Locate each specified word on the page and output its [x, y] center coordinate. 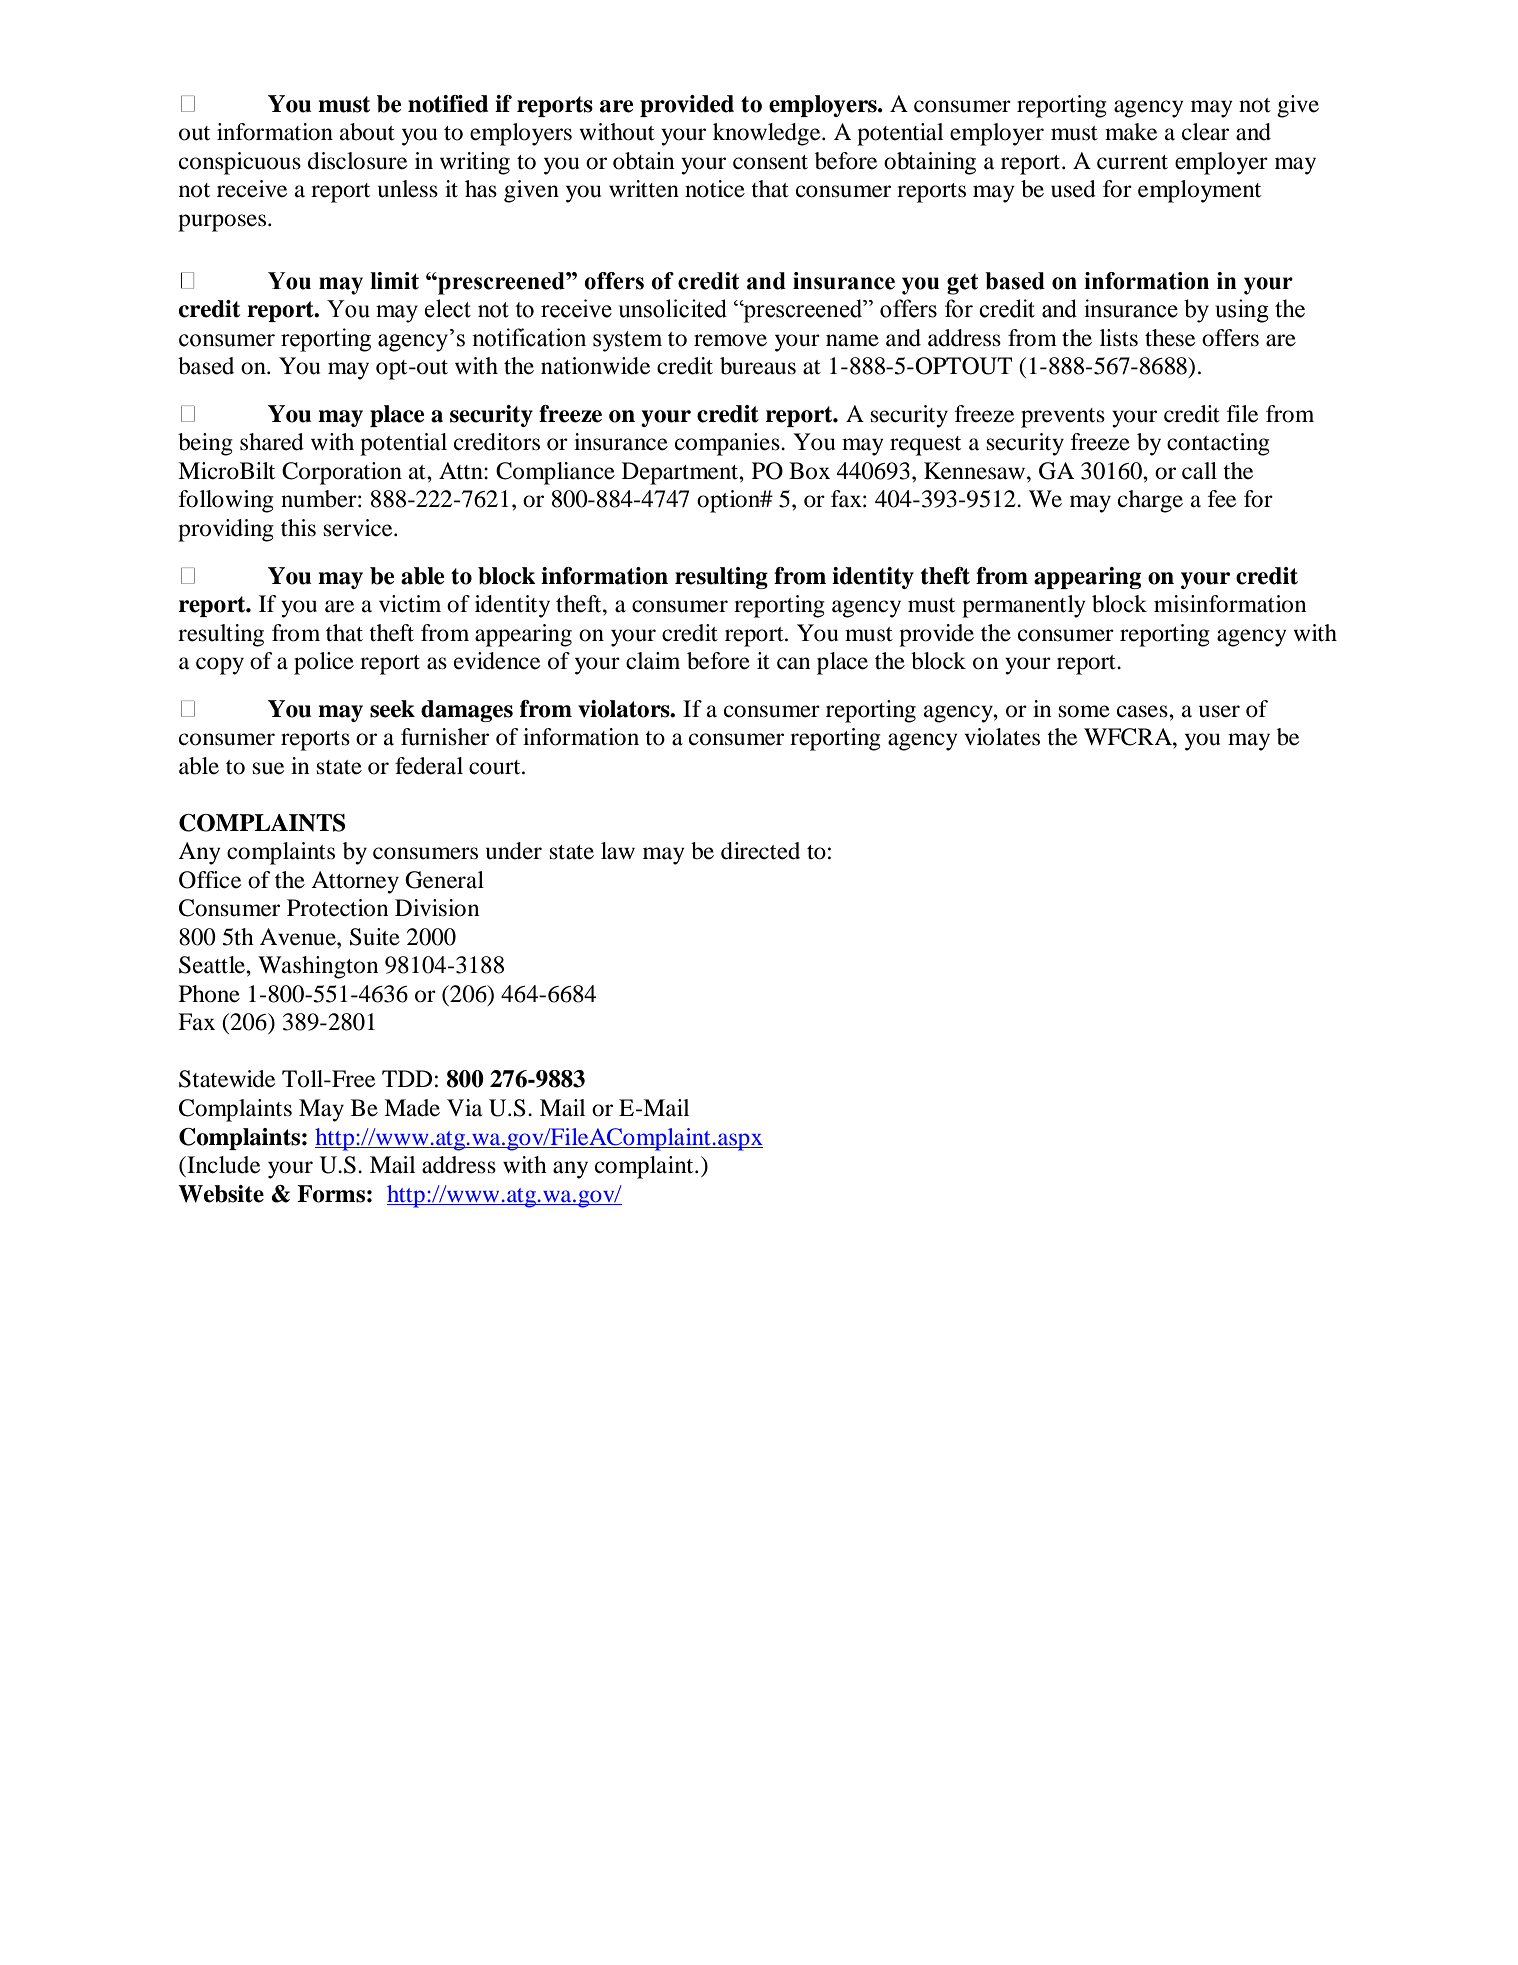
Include [222, 1165]
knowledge [768, 134]
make [1131, 132]
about [367, 132]
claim [653, 661]
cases [1143, 711]
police [324, 663]
